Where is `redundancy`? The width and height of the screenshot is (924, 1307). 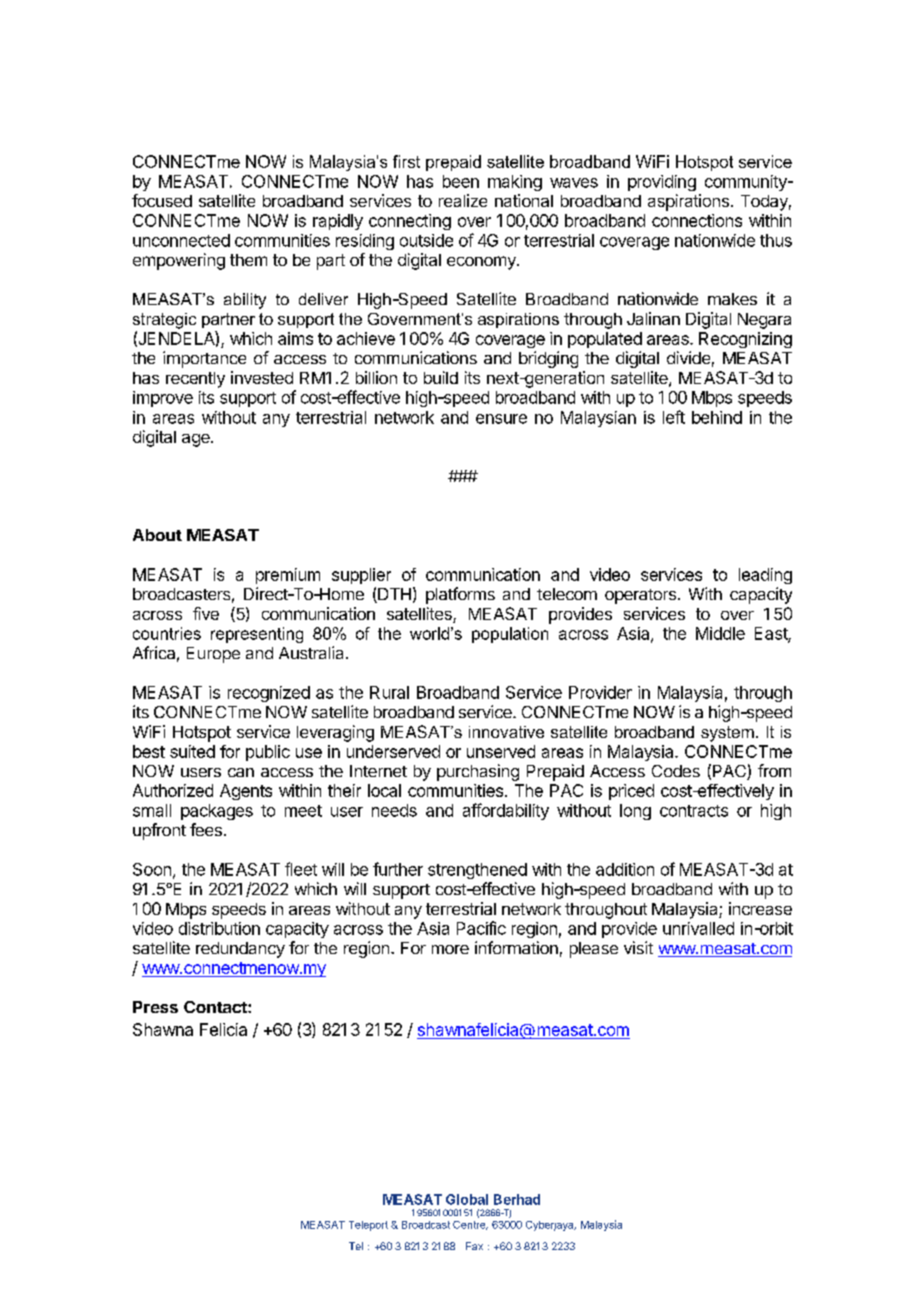
redundancy is located at coordinates (240, 950).
